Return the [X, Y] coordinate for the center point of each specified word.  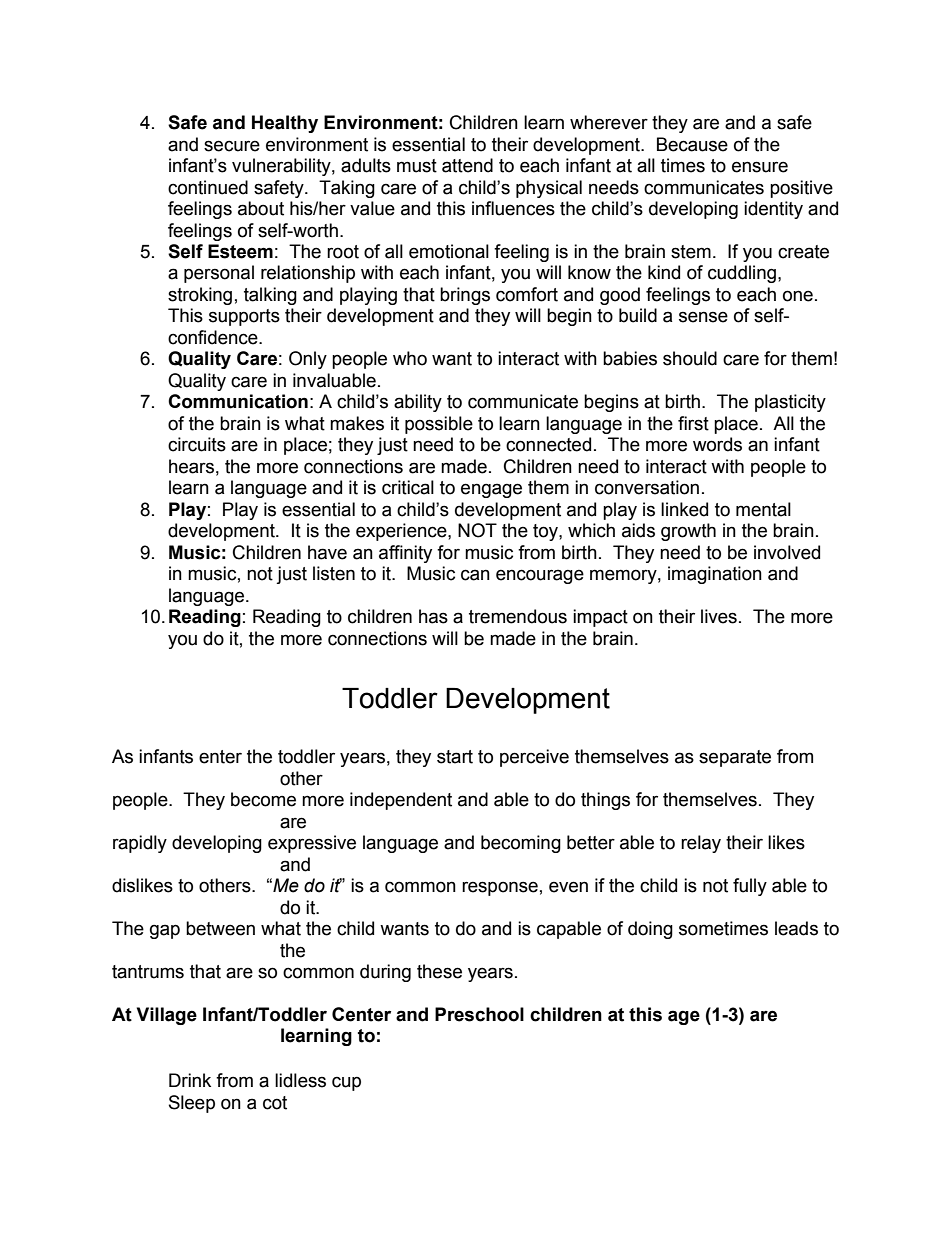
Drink [190, 1080]
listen [334, 573]
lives [719, 616]
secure [232, 146]
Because [692, 144]
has [433, 616]
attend [467, 165]
